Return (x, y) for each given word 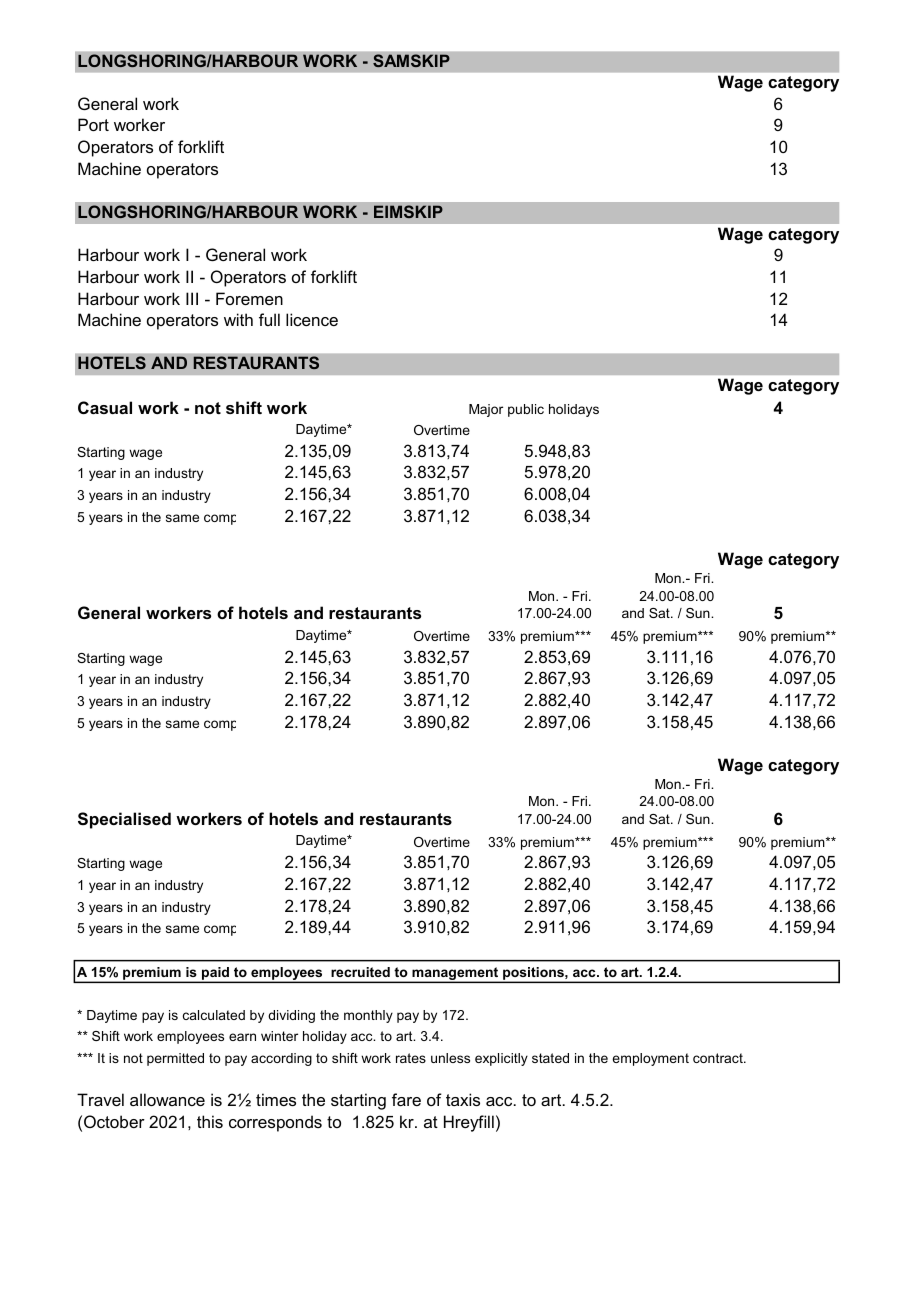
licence (312, 319)
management (455, 974)
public (526, 410)
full (269, 319)
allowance (167, 1099)
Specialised (124, 820)
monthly (368, 1016)
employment (650, 1059)
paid (216, 974)
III (192, 298)
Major (486, 410)
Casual (105, 407)
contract (719, 1058)
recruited (360, 972)
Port (93, 124)
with (238, 319)
